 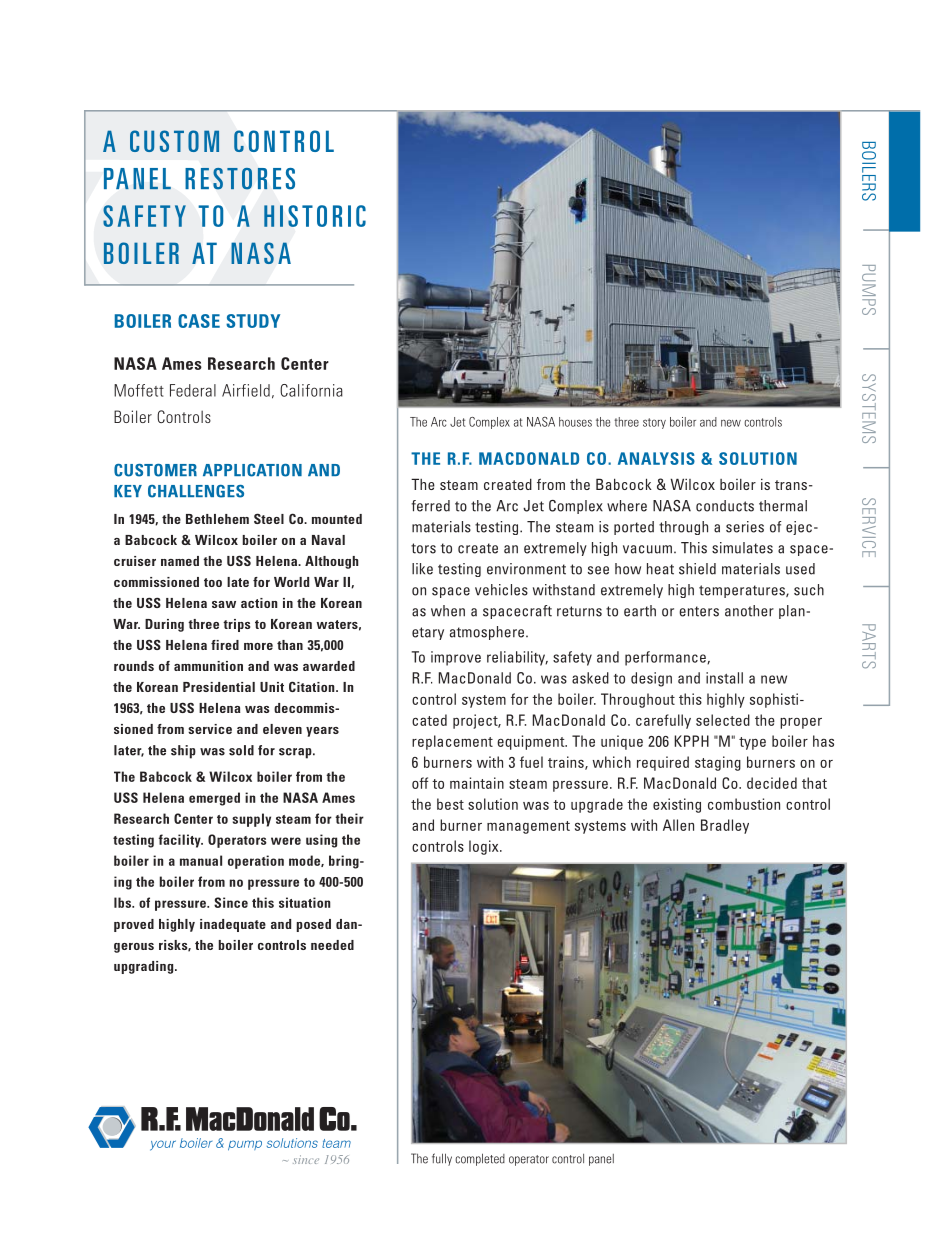 I want to click on completed, so click(x=480, y=1159).
